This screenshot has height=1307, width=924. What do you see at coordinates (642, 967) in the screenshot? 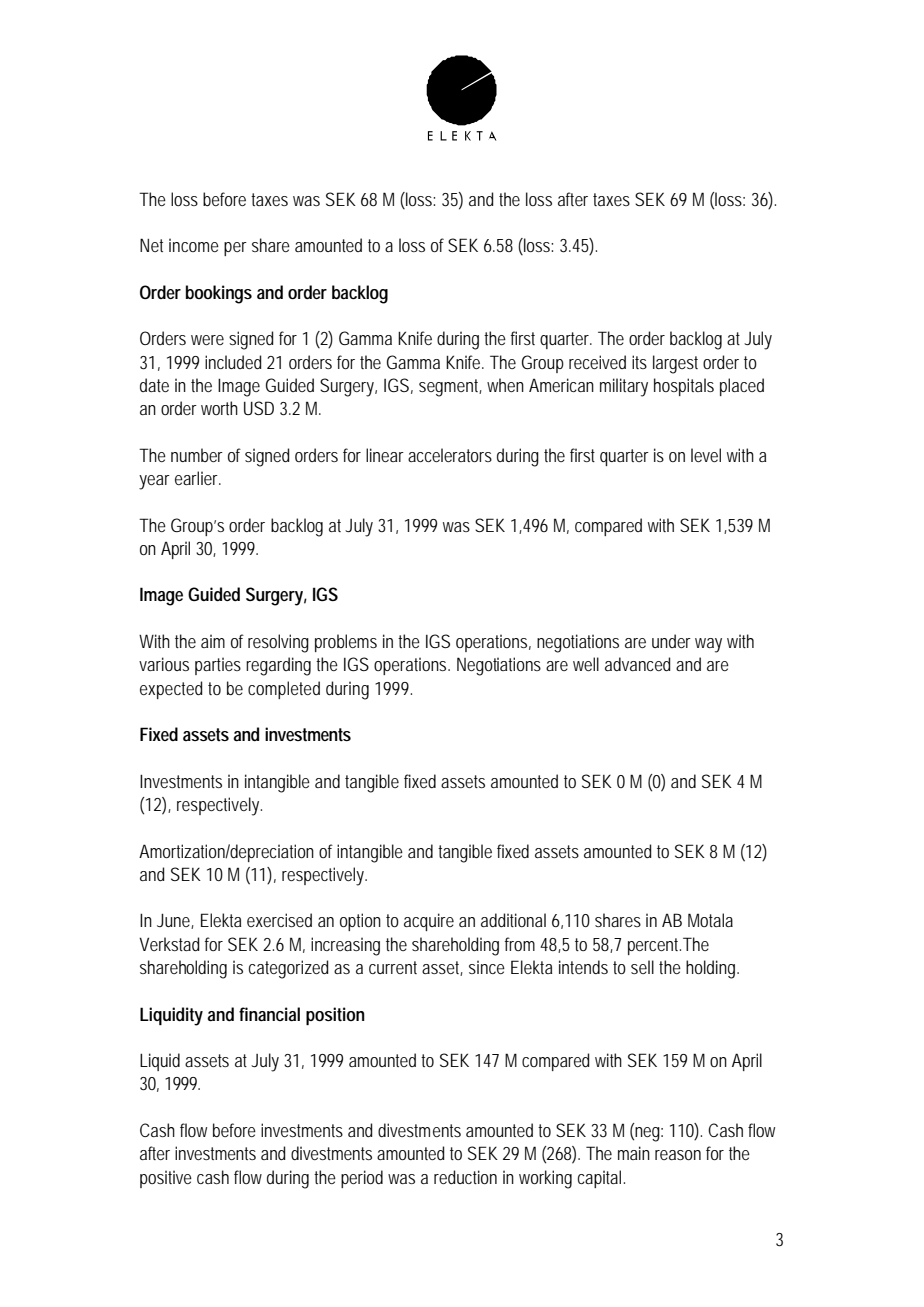
I see `sell` at bounding box center [642, 967].
